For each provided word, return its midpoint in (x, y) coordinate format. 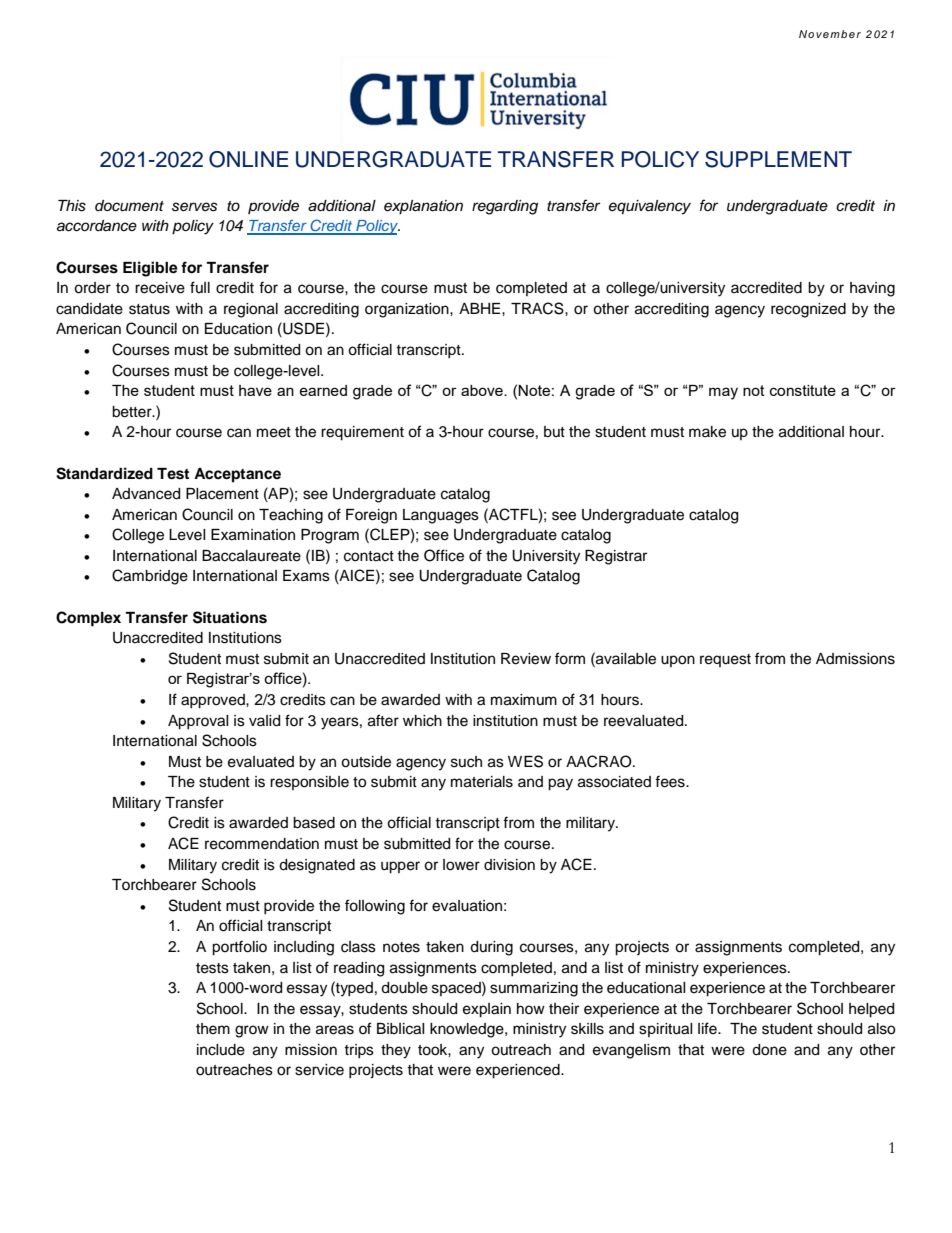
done (769, 1050)
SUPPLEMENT (778, 159)
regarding (505, 207)
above (483, 390)
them (213, 1029)
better (133, 412)
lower (461, 865)
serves (195, 207)
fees (671, 781)
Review (526, 659)
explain (487, 1010)
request (725, 660)
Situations (230, 617)
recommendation (262, 844)
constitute (803, 390)
